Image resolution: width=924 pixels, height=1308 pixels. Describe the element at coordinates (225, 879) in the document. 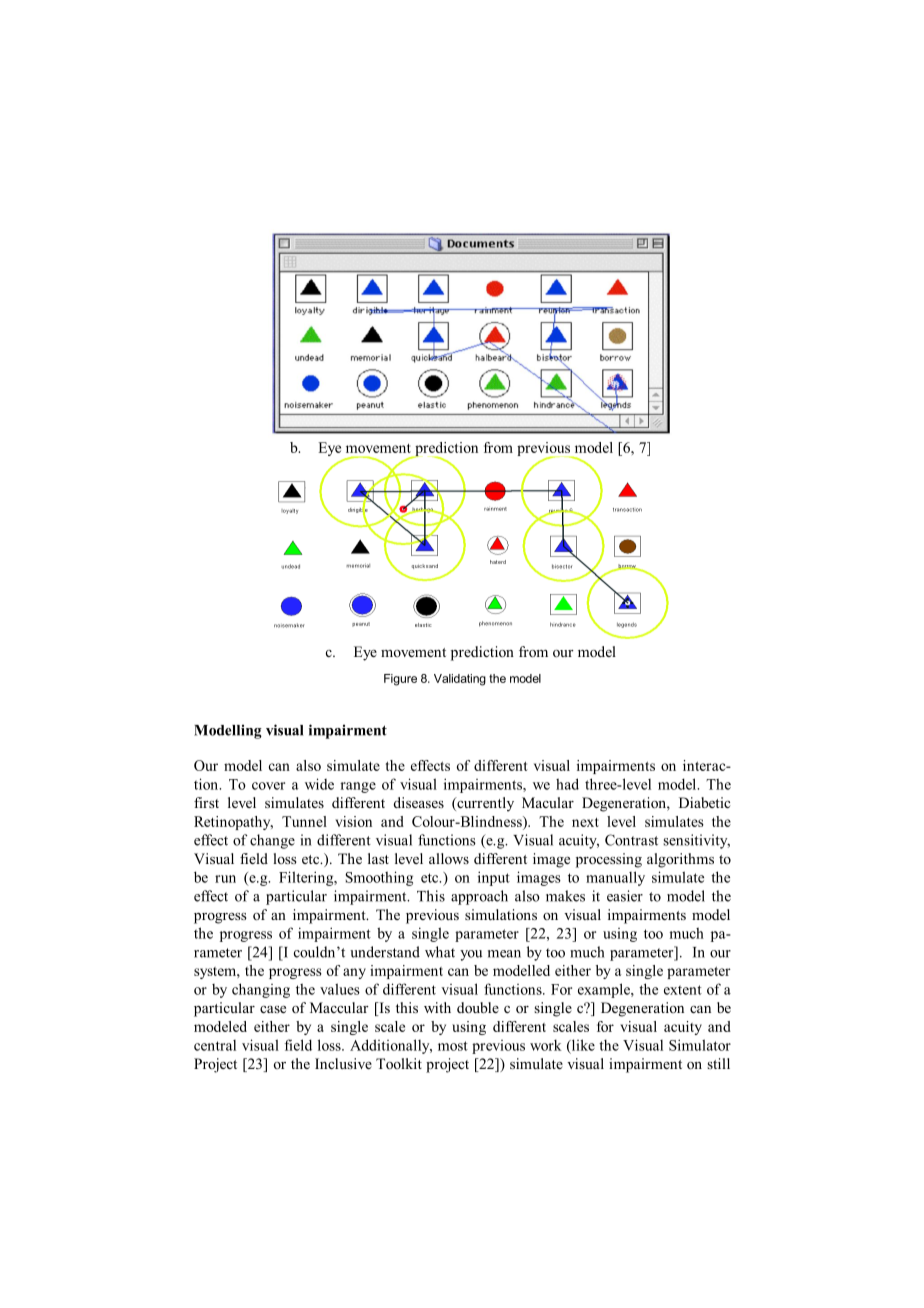

I see `run` at that location.
